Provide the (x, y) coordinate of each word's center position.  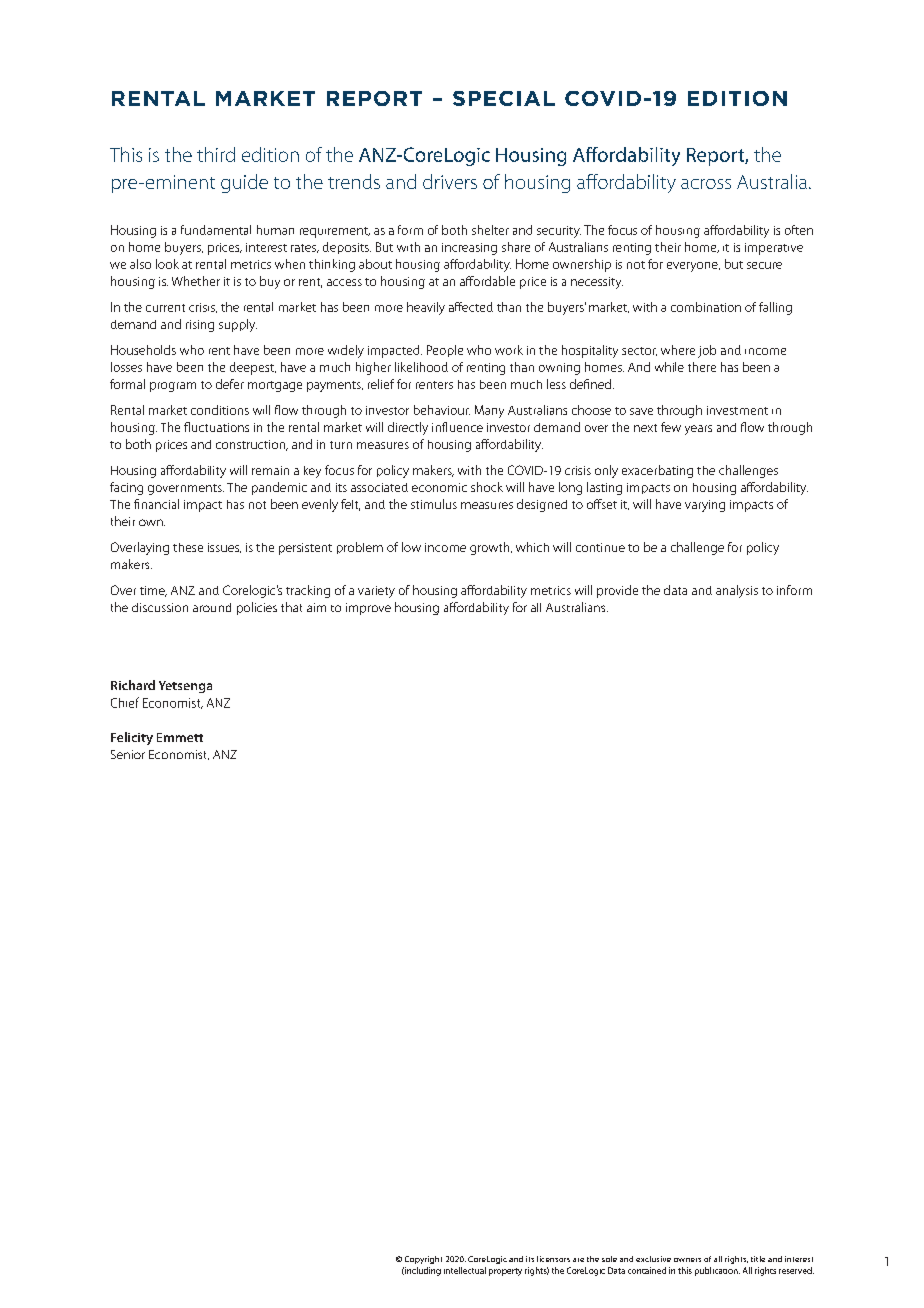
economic (439, 487)
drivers (450, 181)
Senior (128, 754)
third (216, 154)
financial (156, 504)
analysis (737, 591)
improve (368, 609)
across (706, 184)
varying (705, 506)
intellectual (465, 1270)
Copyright (423, 1260)
